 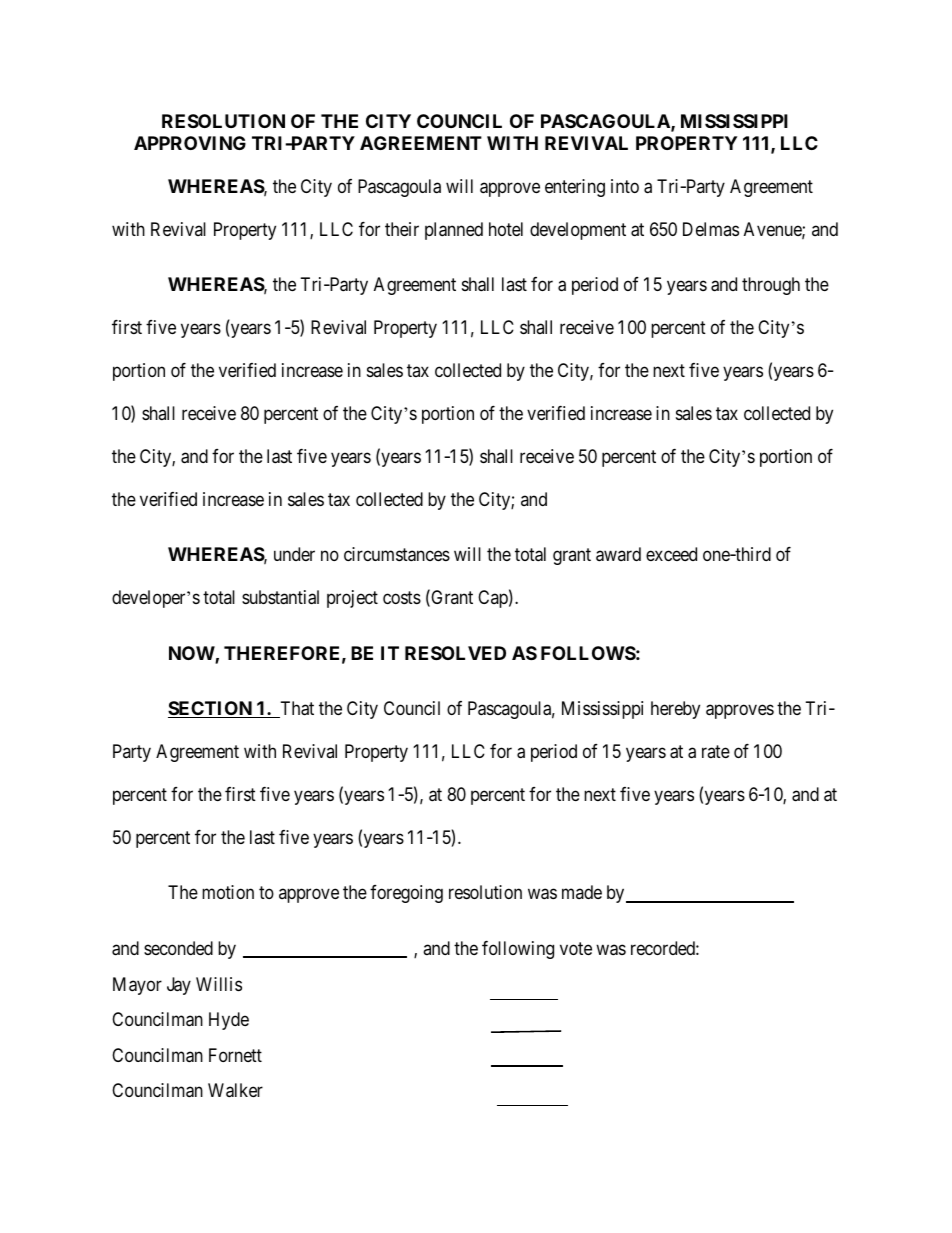 What do you see at coordinates (235, 1090) in the screenshot?
I see `Walker` at bounding box center [235, 1090].
